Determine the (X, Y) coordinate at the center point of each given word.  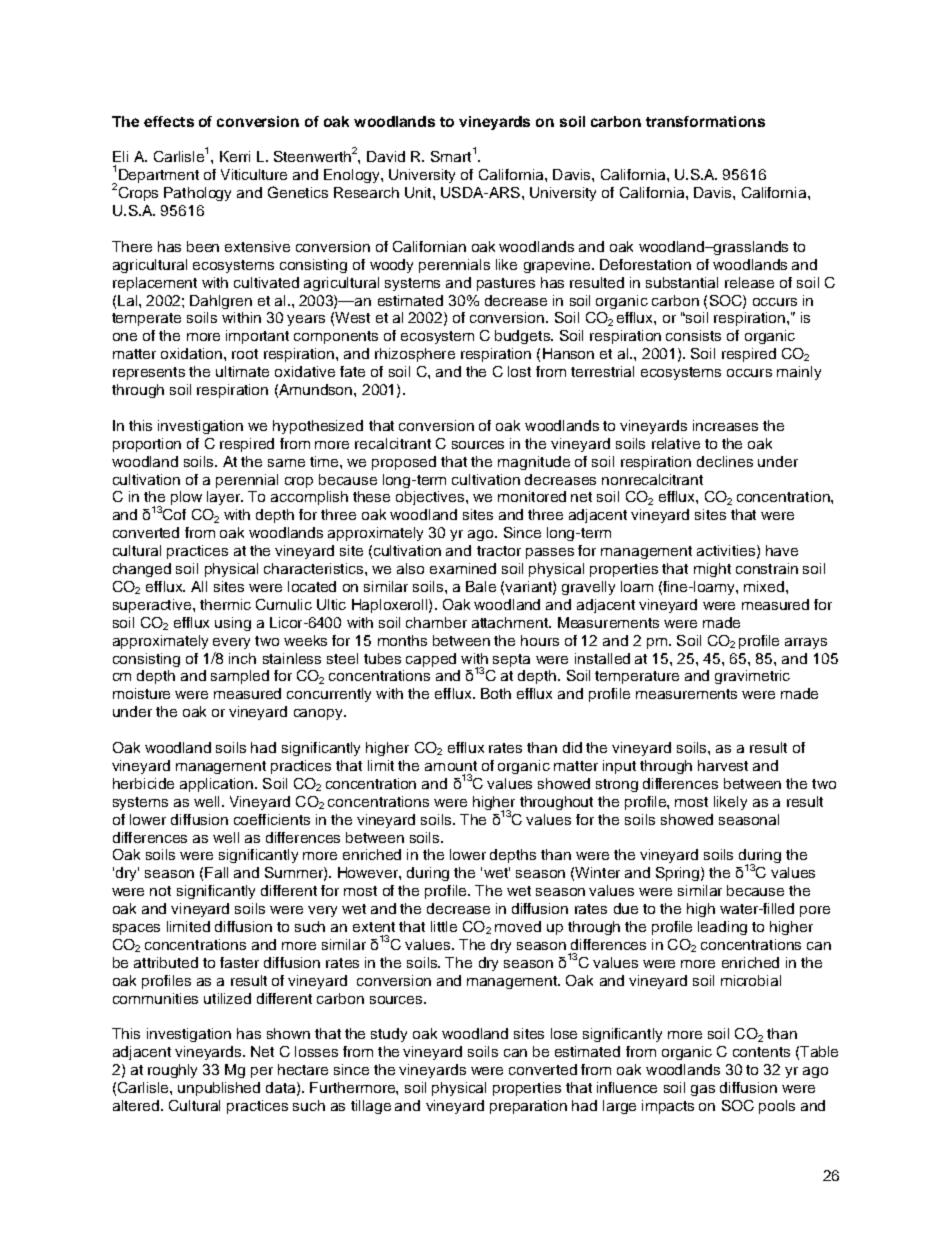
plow (186, 498)
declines (725, 461)
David (386, 156)
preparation (528, 1107)
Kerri (235, 156)
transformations (705, 121)
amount (451, 766)
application (216, 785)
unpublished (219, 1089)
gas (703, 1090)
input (619, 767)
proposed (404, 463)
